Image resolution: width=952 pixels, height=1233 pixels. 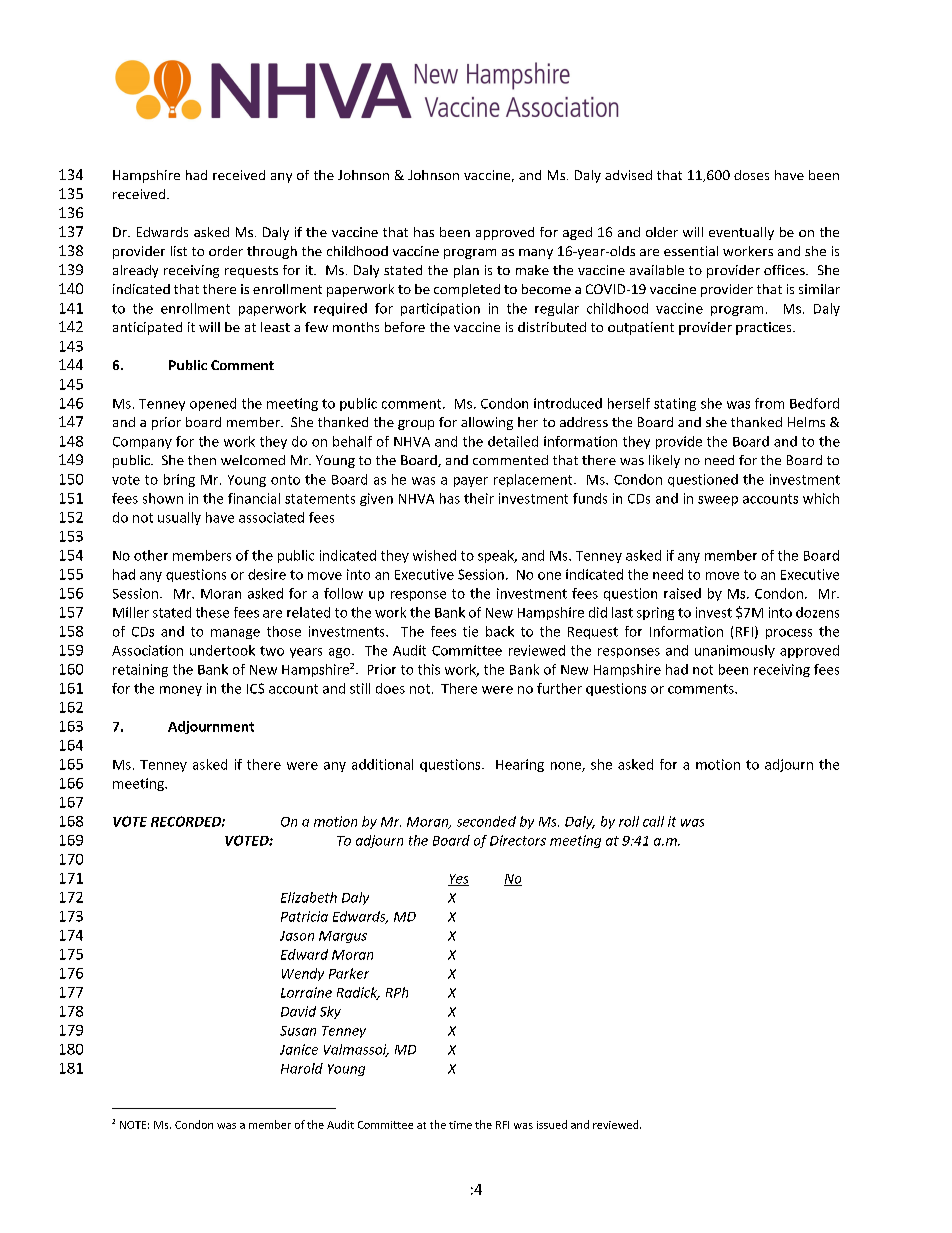 I want to click on sweep, so click(x=718, y=501).
